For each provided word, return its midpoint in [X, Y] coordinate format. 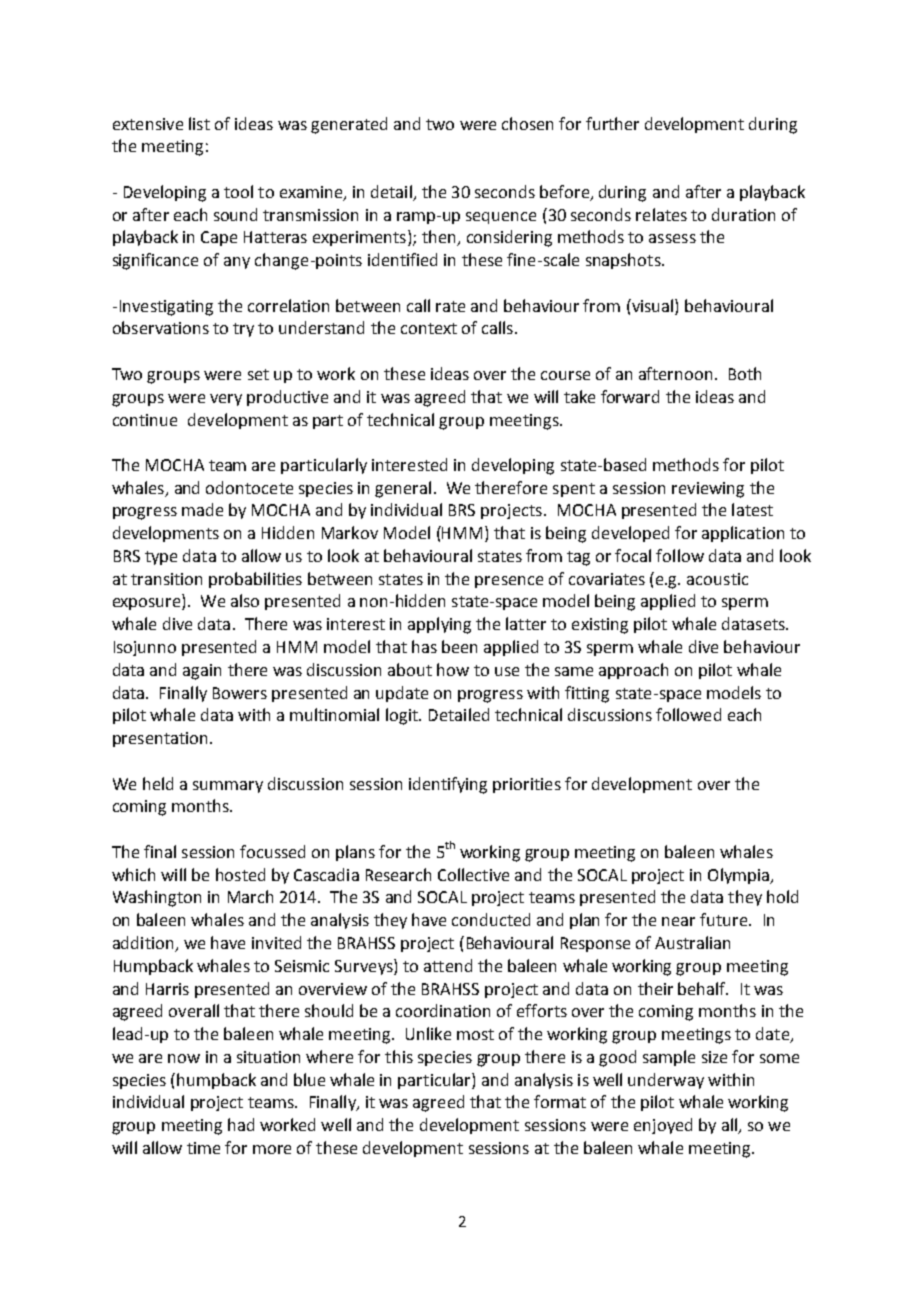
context [429, 328]
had [241, 1124]
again [202, 672]
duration [743, 214]
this [399, 1056]
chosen [527, 123]
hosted [240, 874]
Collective [473, 874]
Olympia [739, 876]
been [459, 646]
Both [745, 373]
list [199, 123]
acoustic [717, 579]
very [226, 400]
